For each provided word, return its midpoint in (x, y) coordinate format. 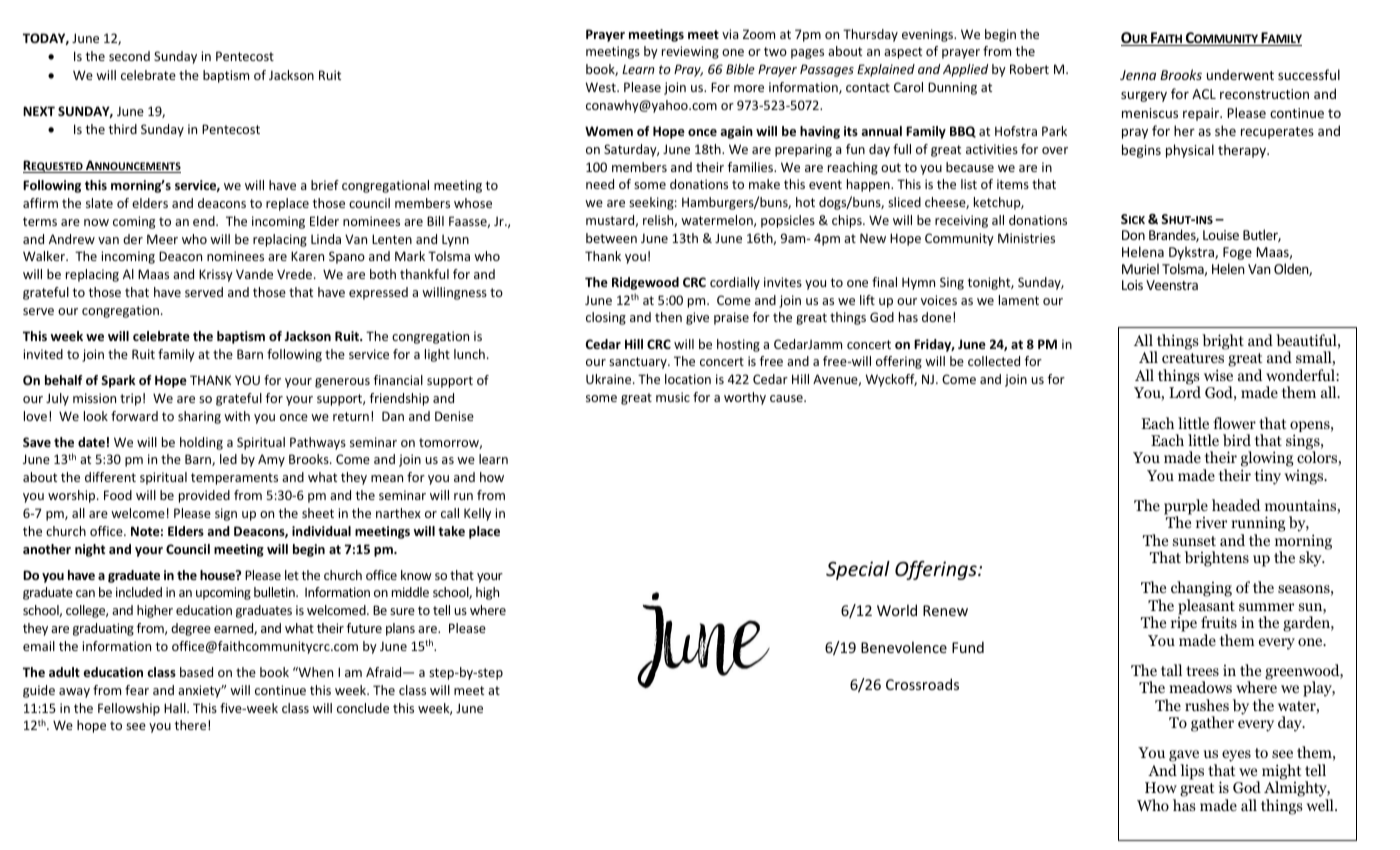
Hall (176, 708)
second (129, 56)
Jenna (1138, 75)
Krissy (216, 275)
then (668, 317)
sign (226, 514)
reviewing (690, 52)
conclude (363, 708)
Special (858, 570)
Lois (1132, 285)
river (1211, 522)
